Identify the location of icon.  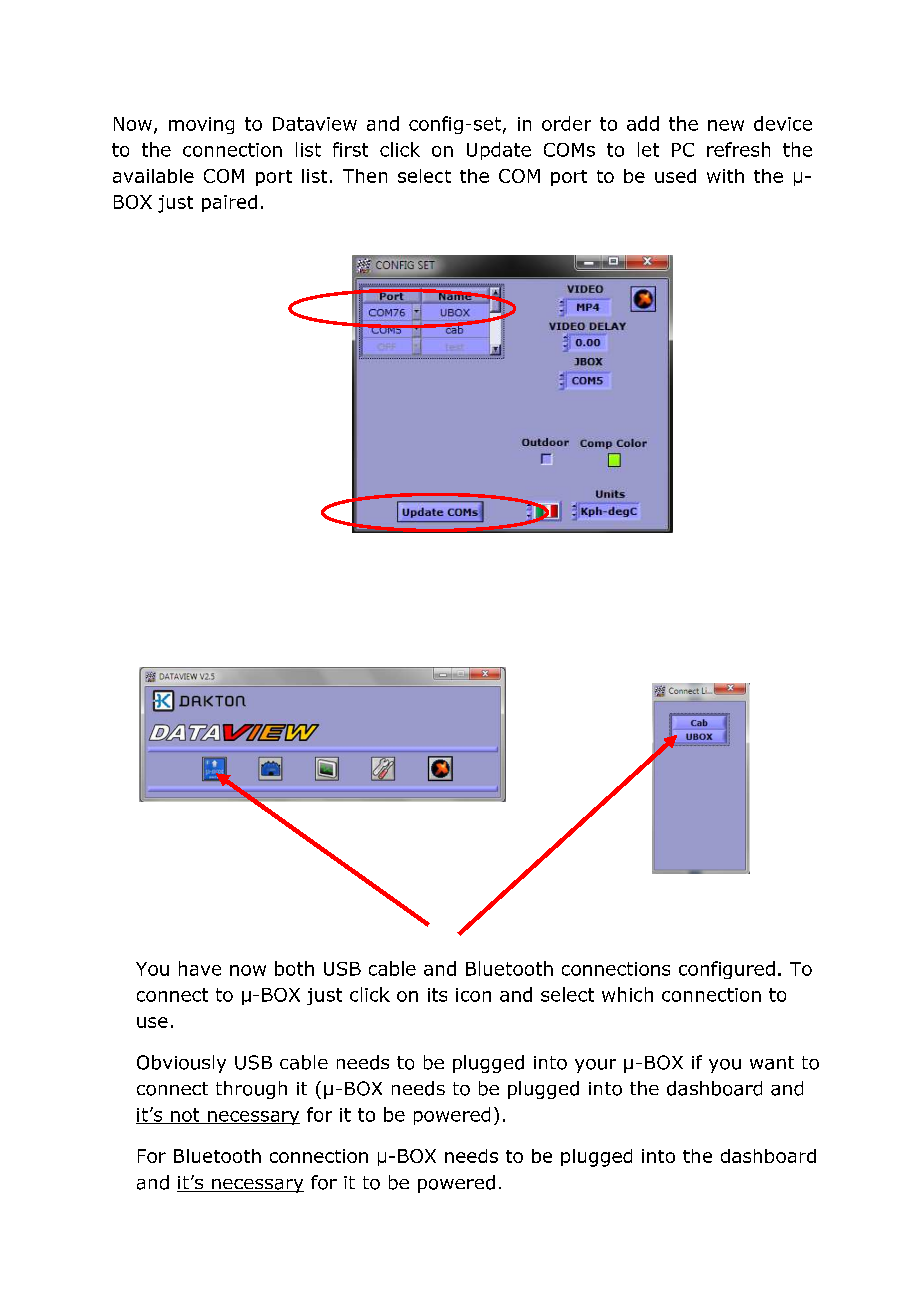
(473, 995).
